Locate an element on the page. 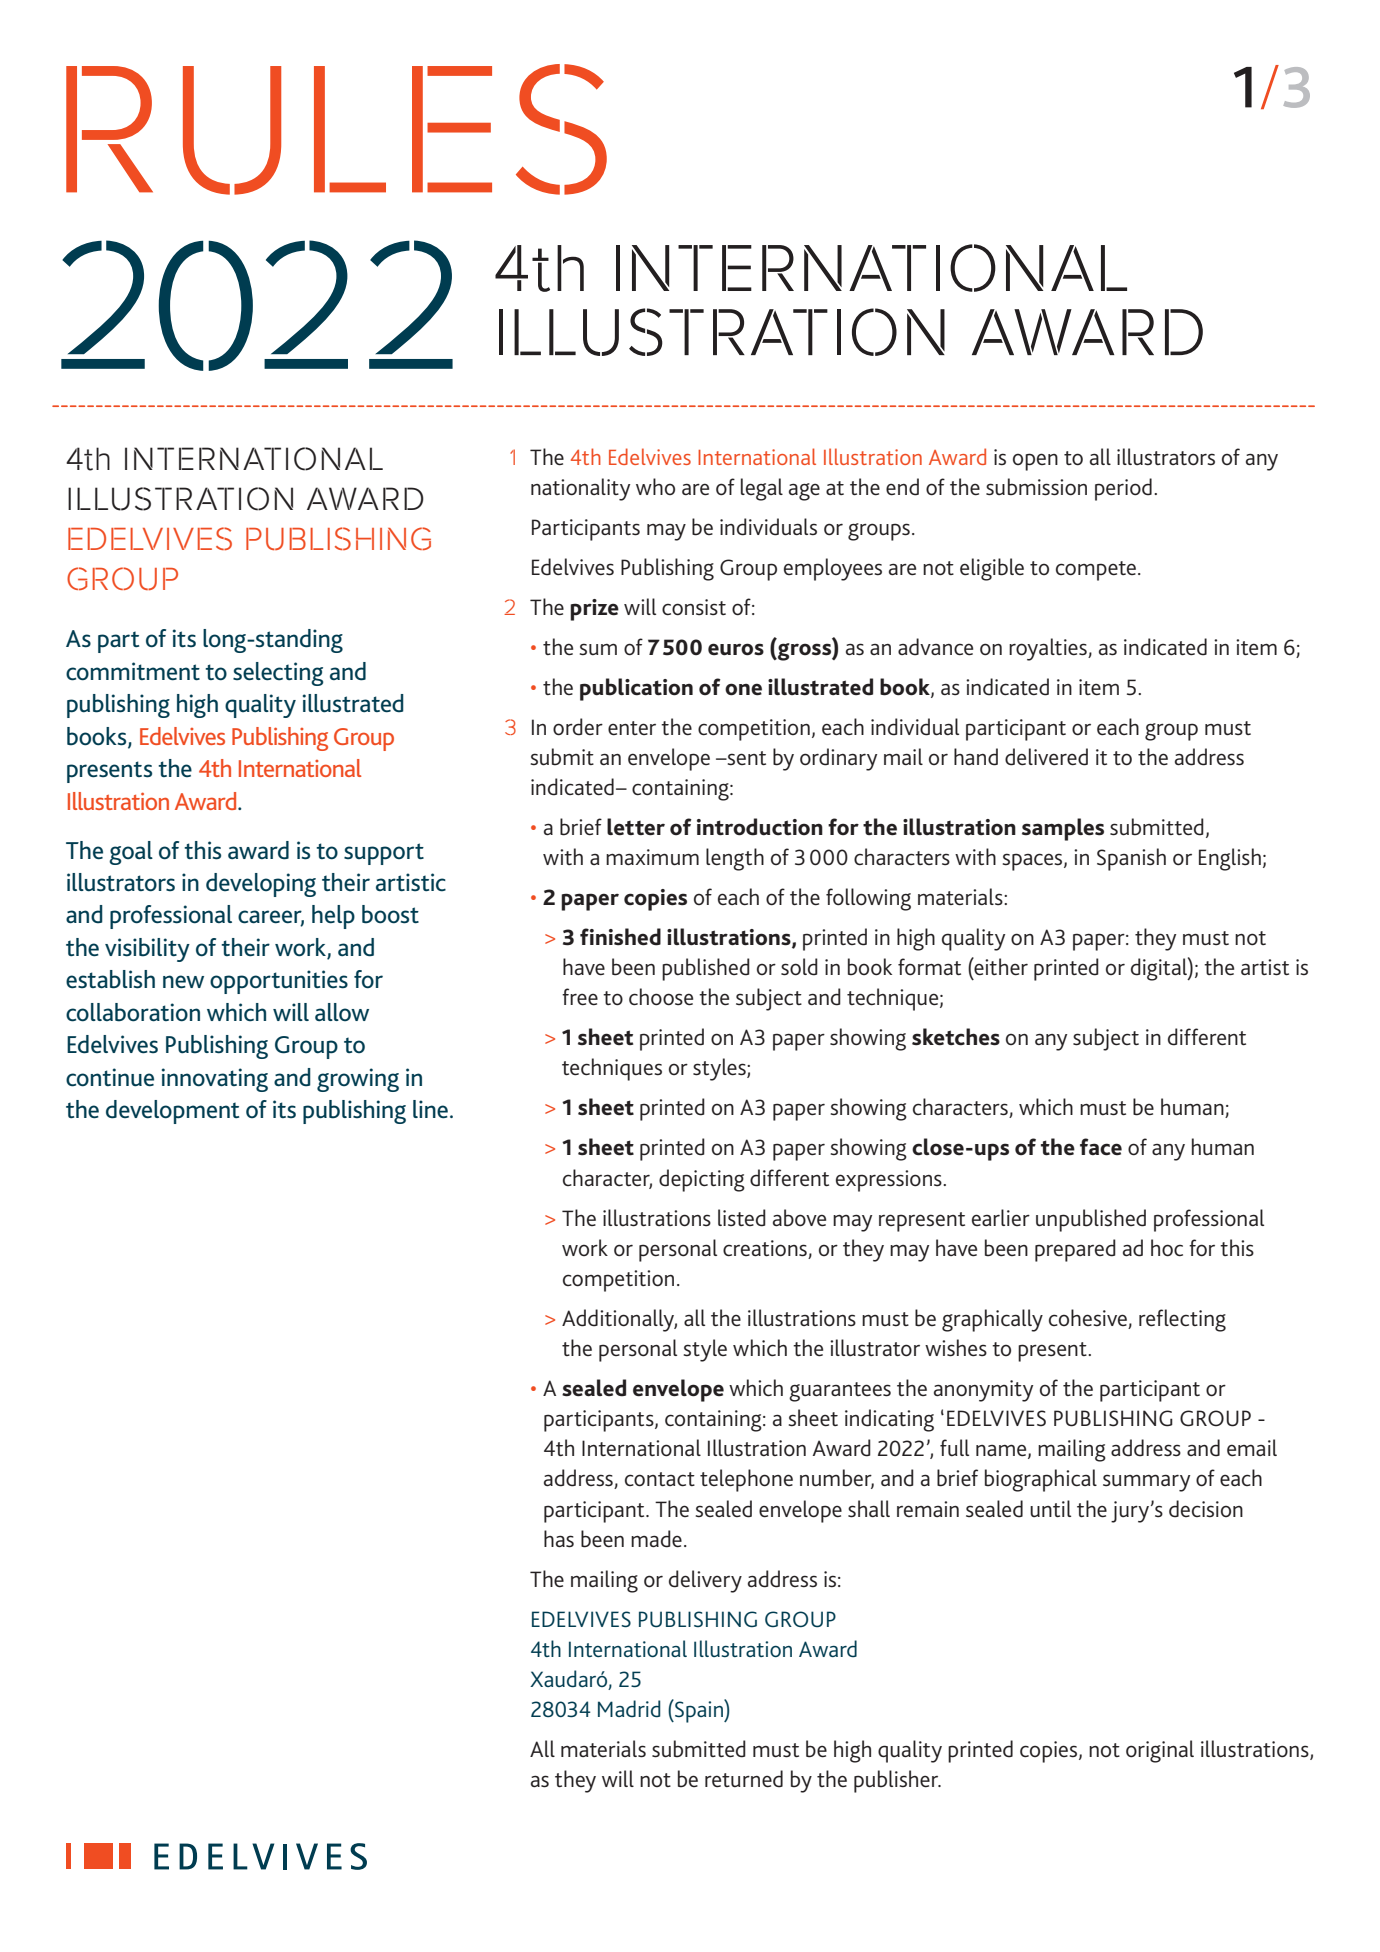 This page has height=1952, width=1380. finished is located at coordinates (620, 937).
